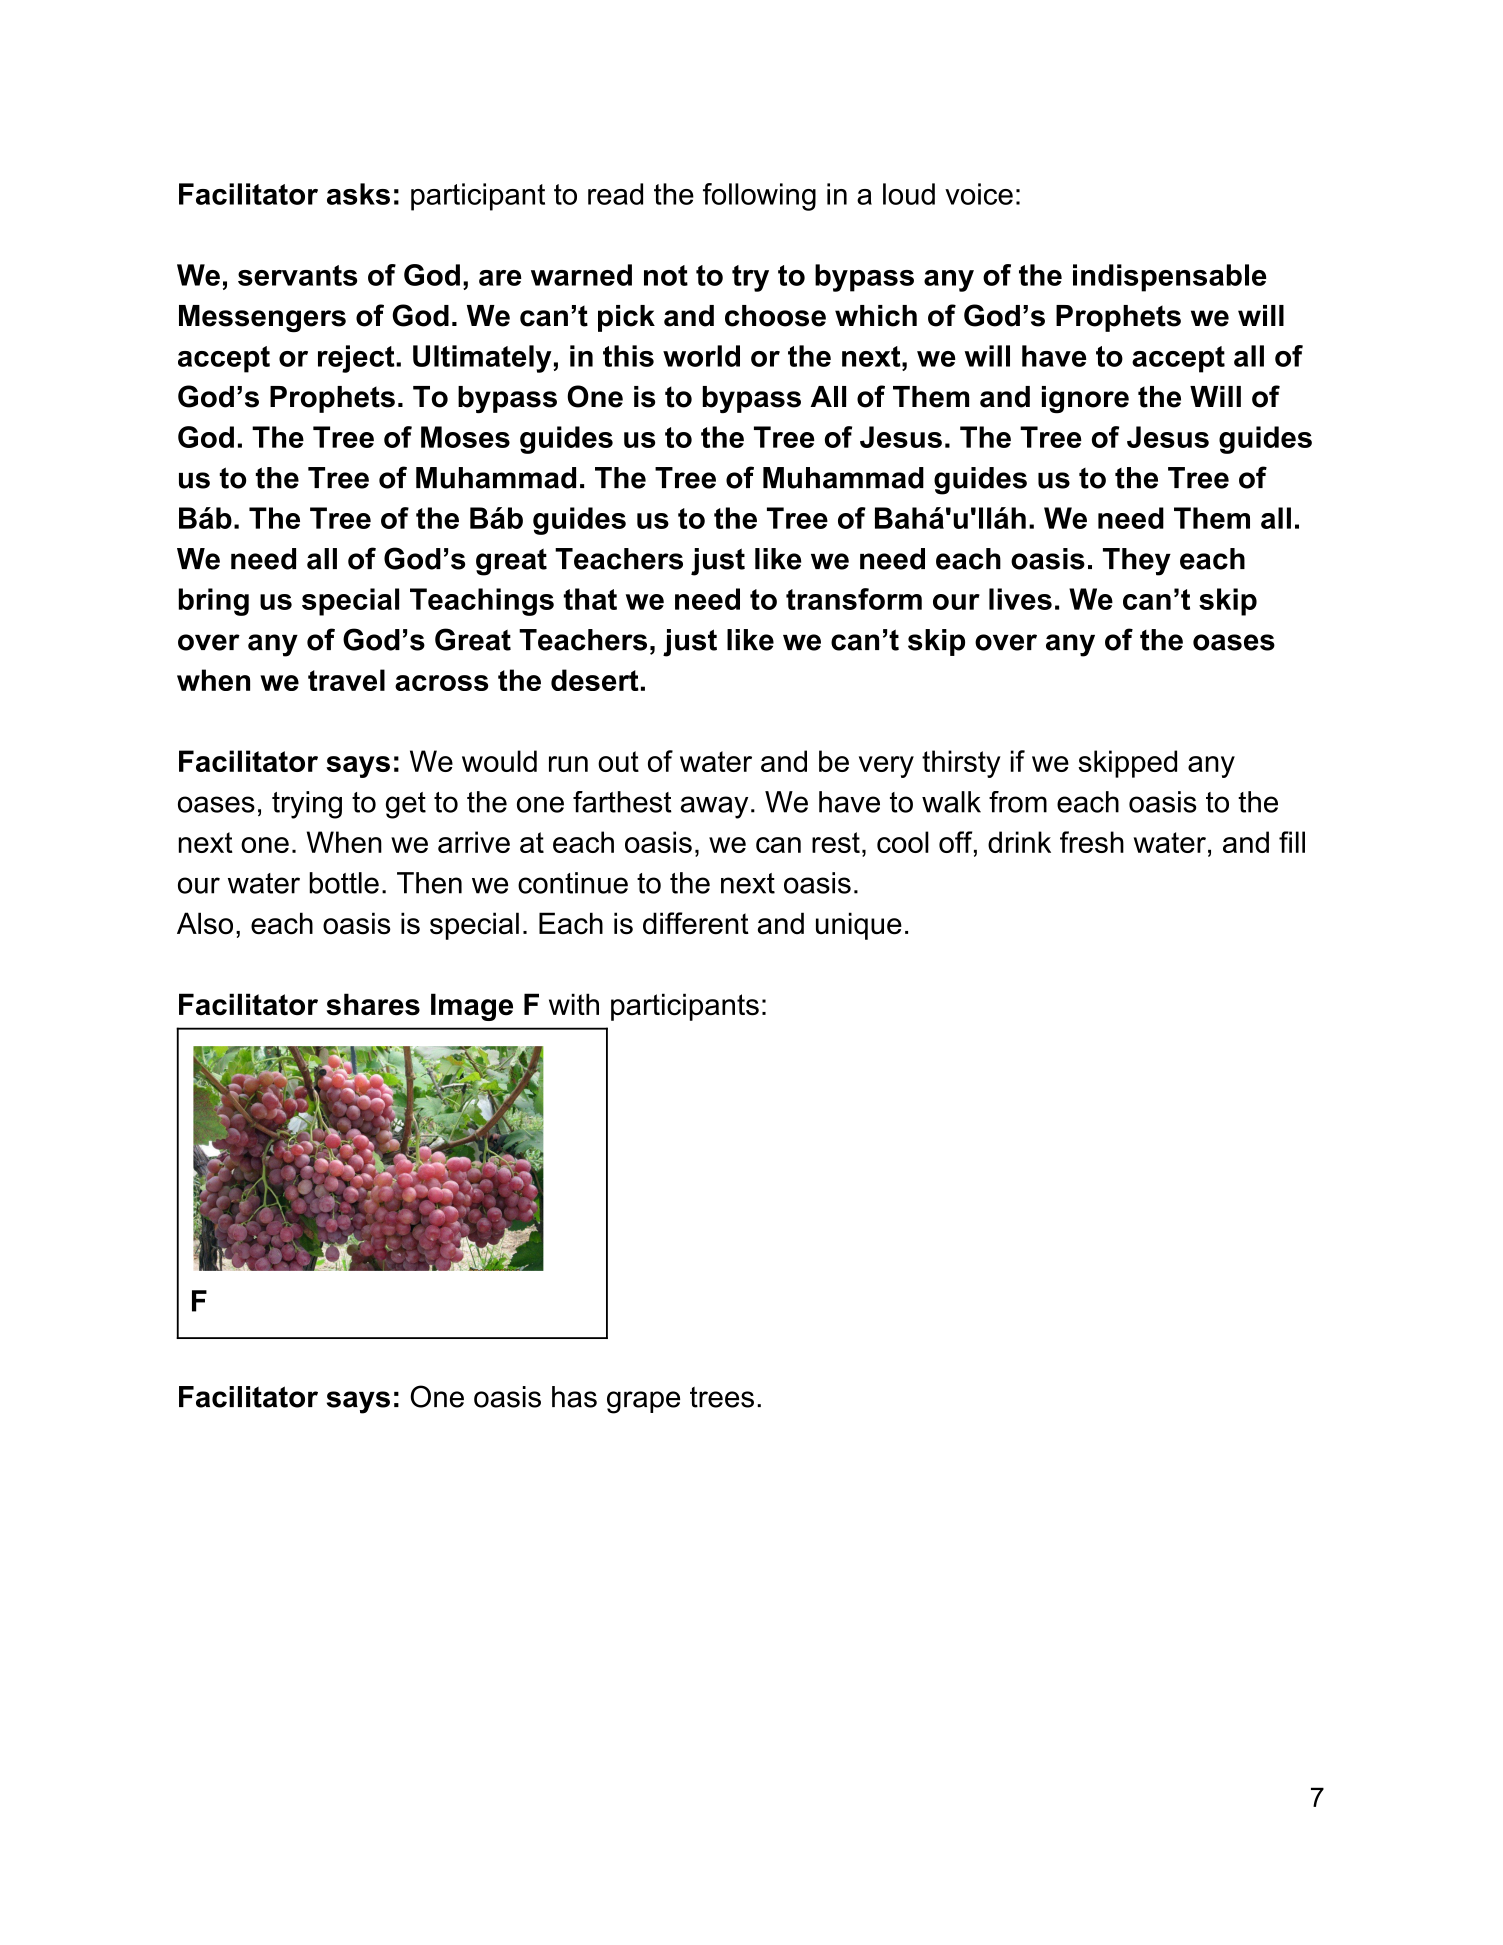 The width and height of the screenshot is (1503, 1945). Describe the element at coordinates (643, 1402) in the screenshot. I see `grape` at that location.
